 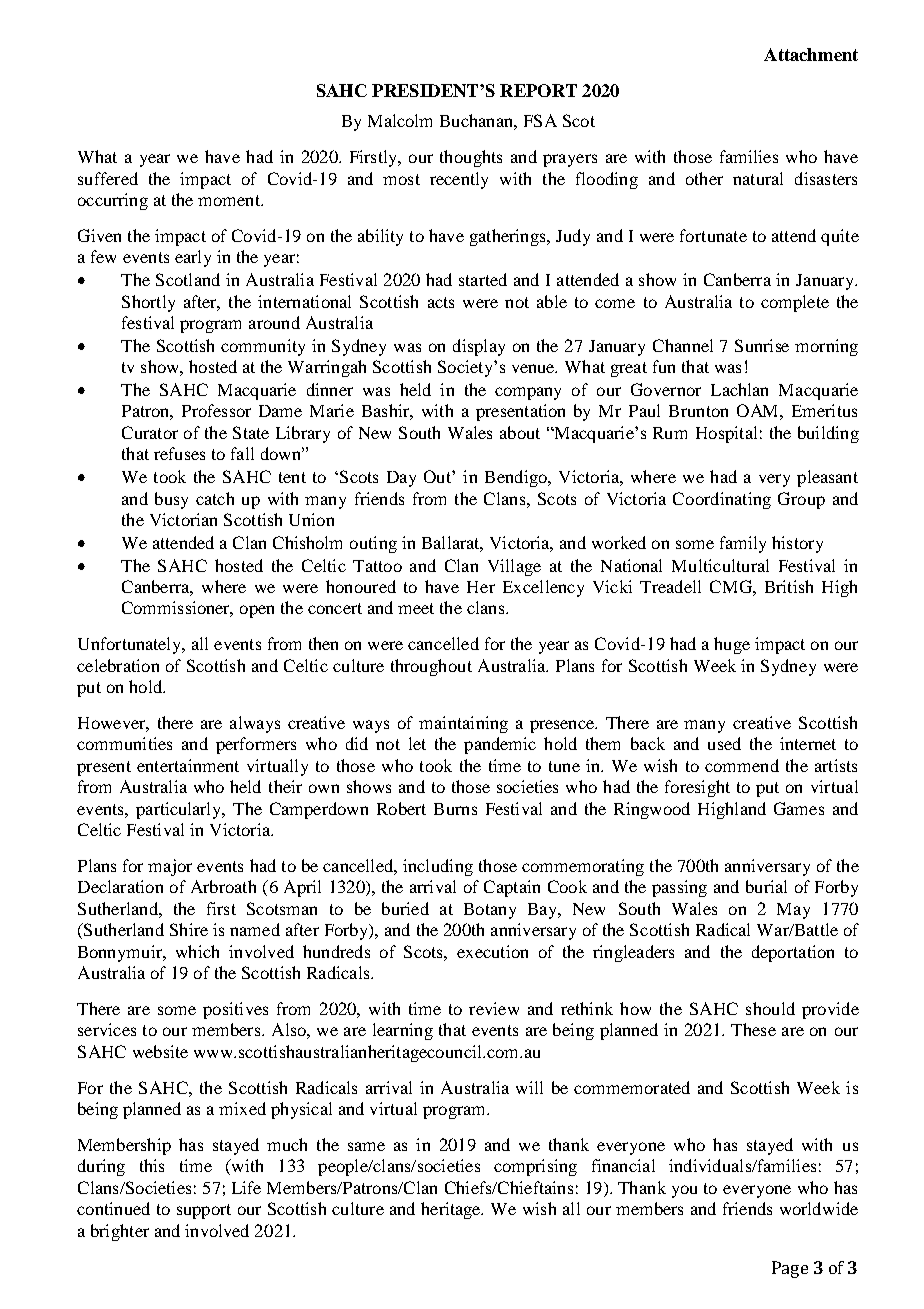 What do you see at coordinates (171, 500) in the screenshot?
I see `busy` at bounding box center [171, 500].
